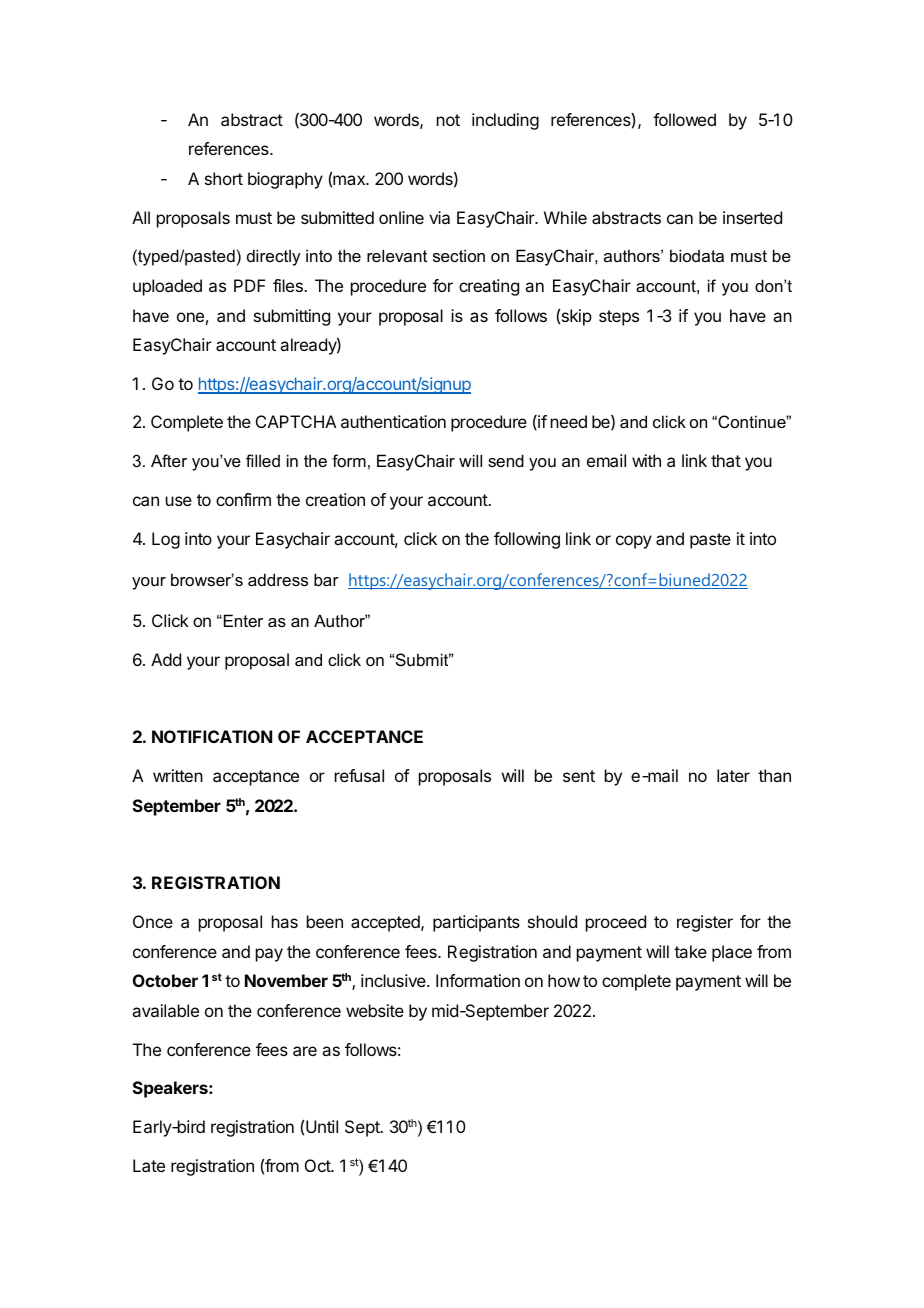  I want to click on short, so click(224, 178).
